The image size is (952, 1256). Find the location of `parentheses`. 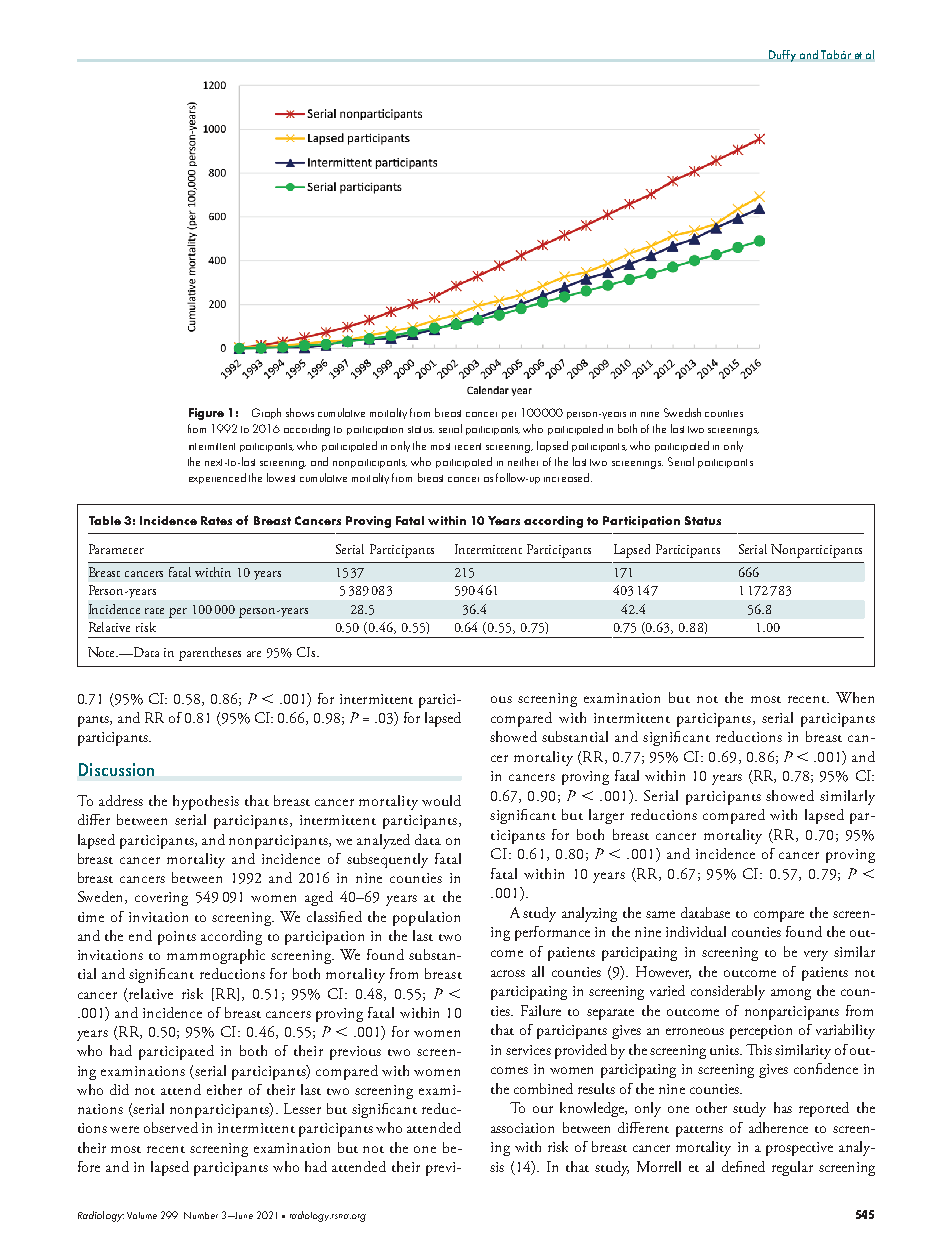

parentheses is located at coordinates (210, 654).
